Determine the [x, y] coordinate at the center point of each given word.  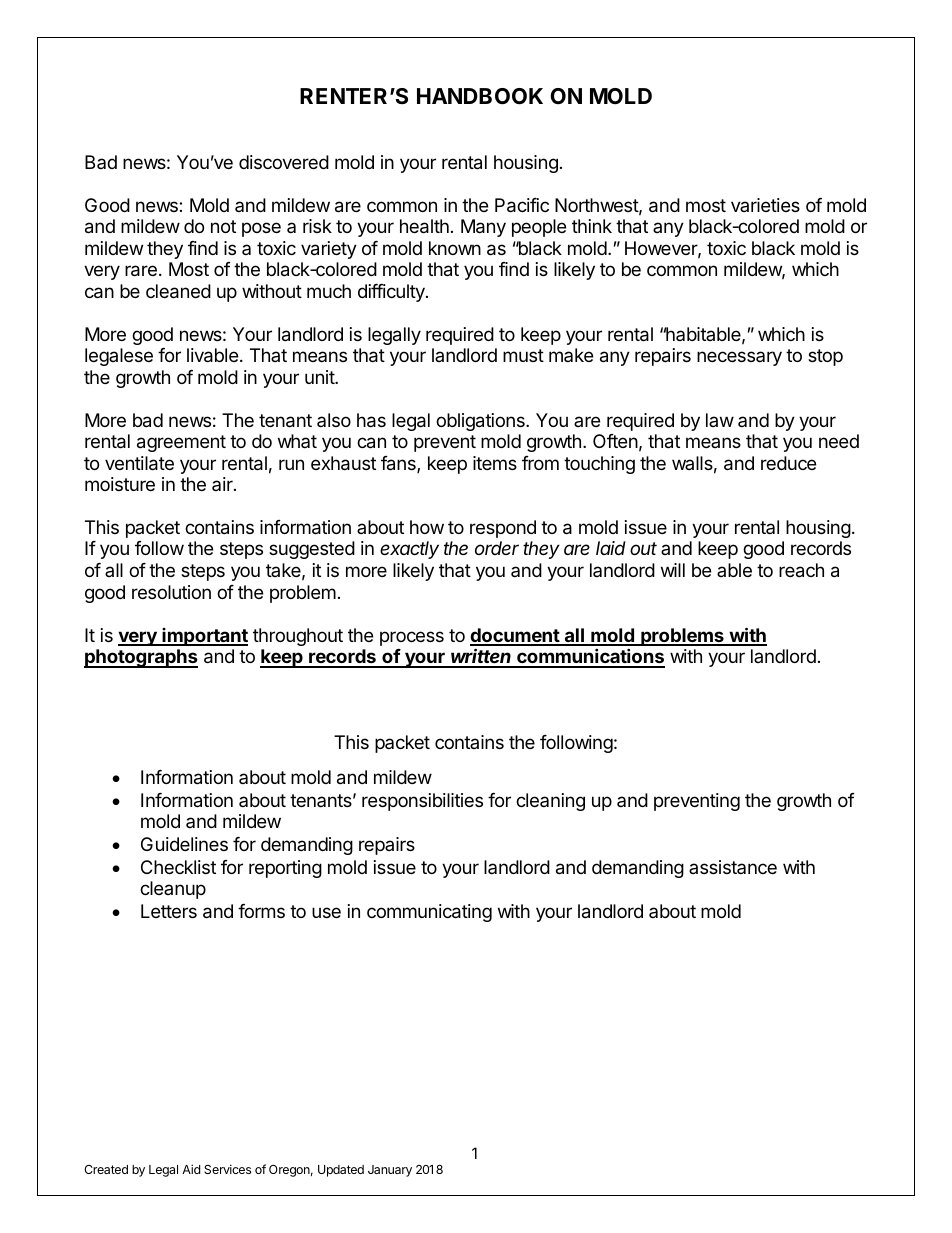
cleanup [173, 890]
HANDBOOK [480, 96]
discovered [284, 162]
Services [227, 1169]
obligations [481, 422]
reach [801, 570]
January [390, 1171]
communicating [429, 913]
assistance [733, 867]
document [515, 636]
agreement [181, 443]
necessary [739, 358]
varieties [765, 205]
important [204, 637]
